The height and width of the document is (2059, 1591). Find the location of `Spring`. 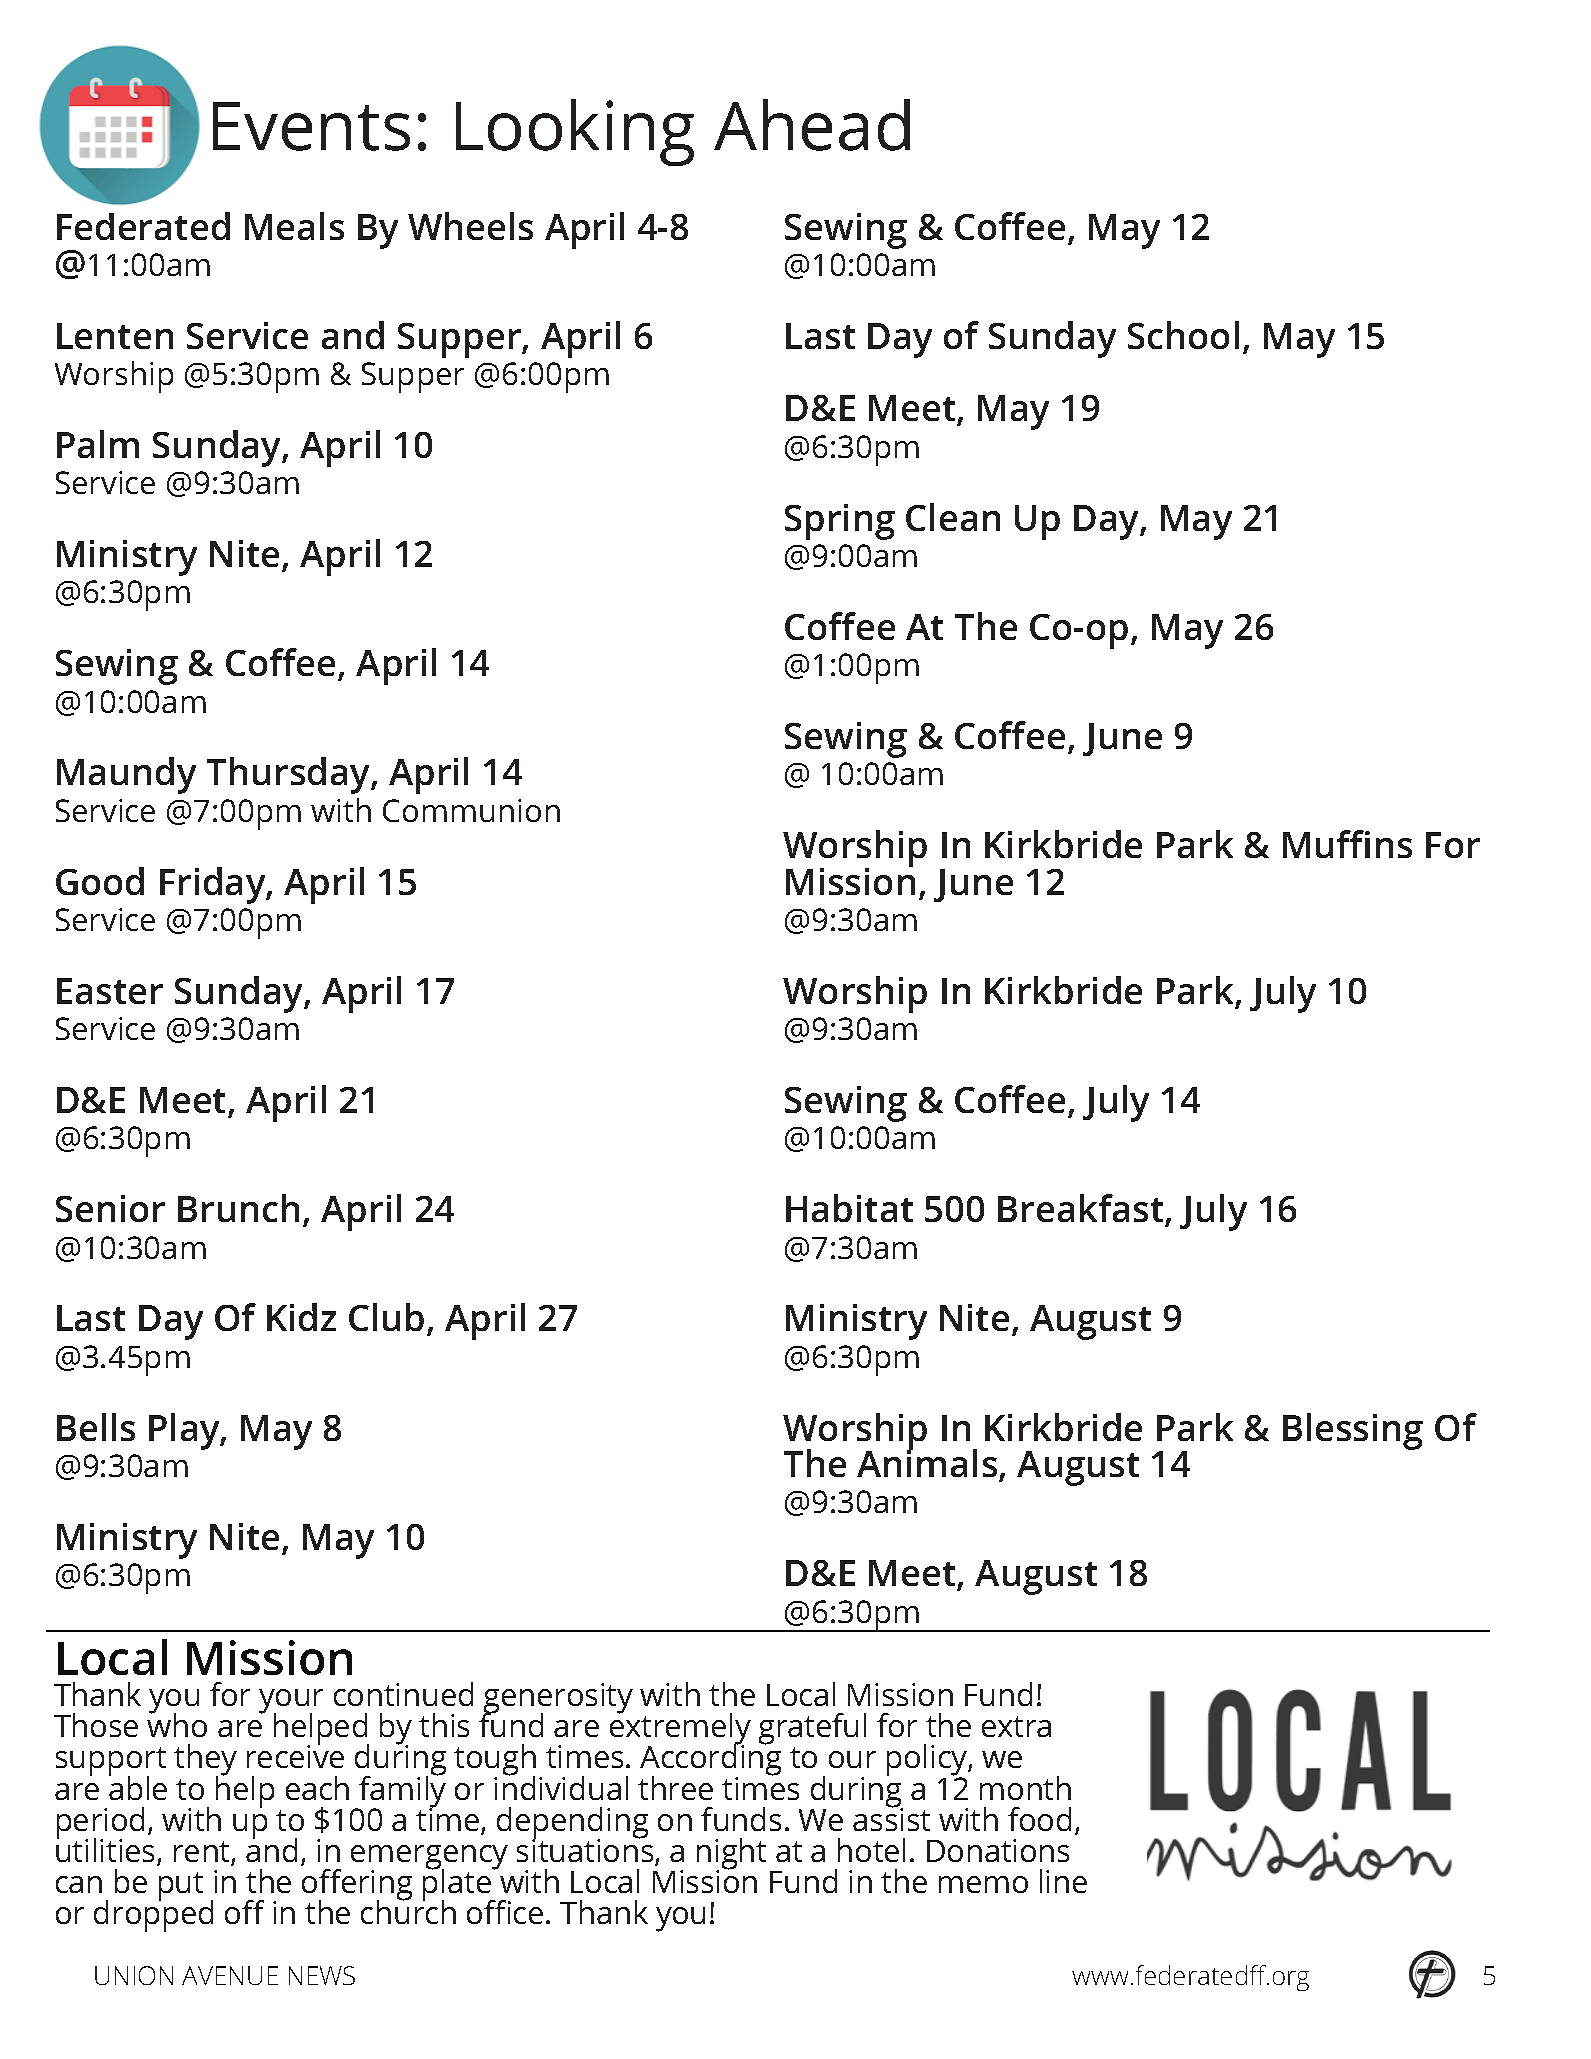

Spring is located at coordinates (840, 522).
